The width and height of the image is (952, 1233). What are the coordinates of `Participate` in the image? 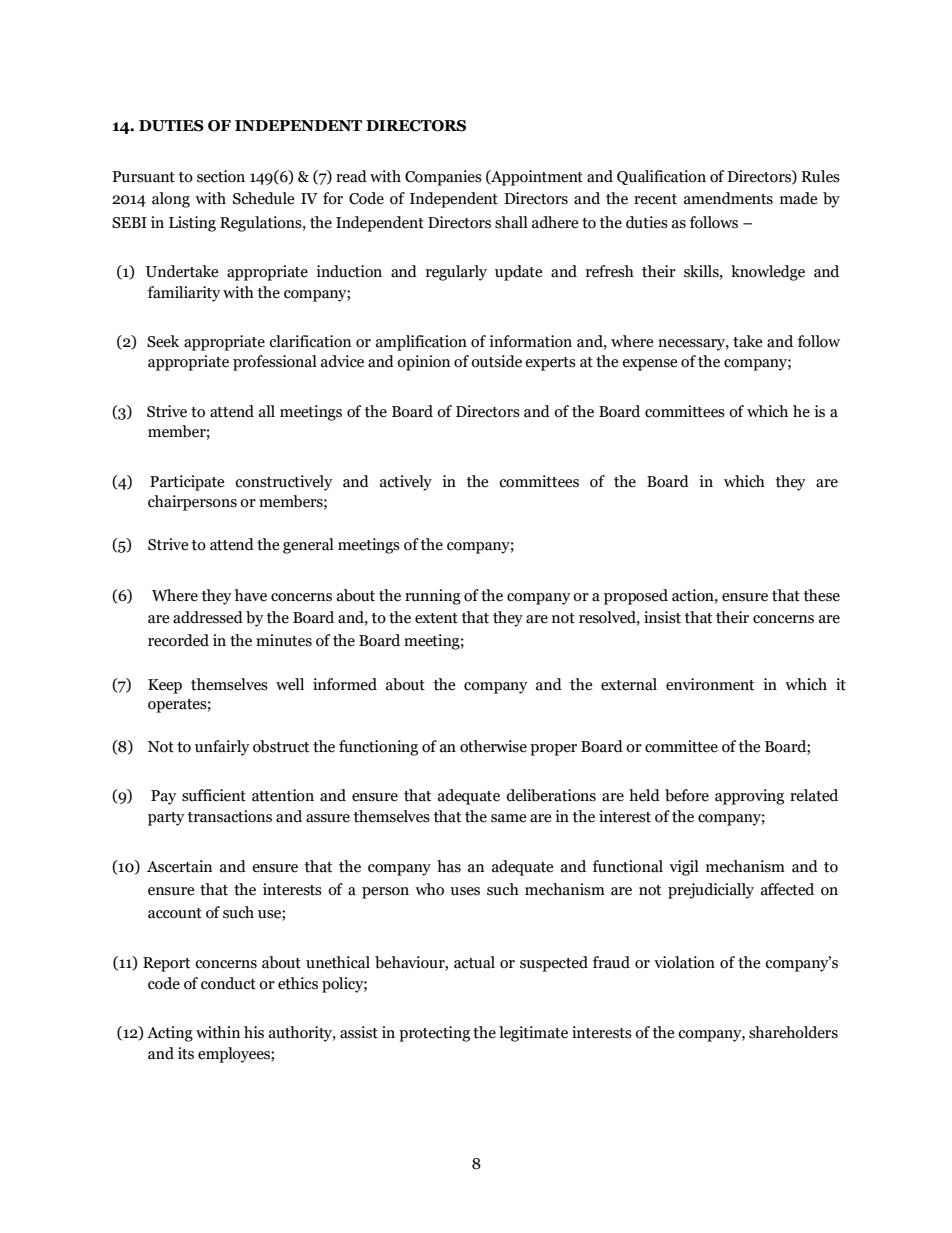 It's located at (187, 483).
